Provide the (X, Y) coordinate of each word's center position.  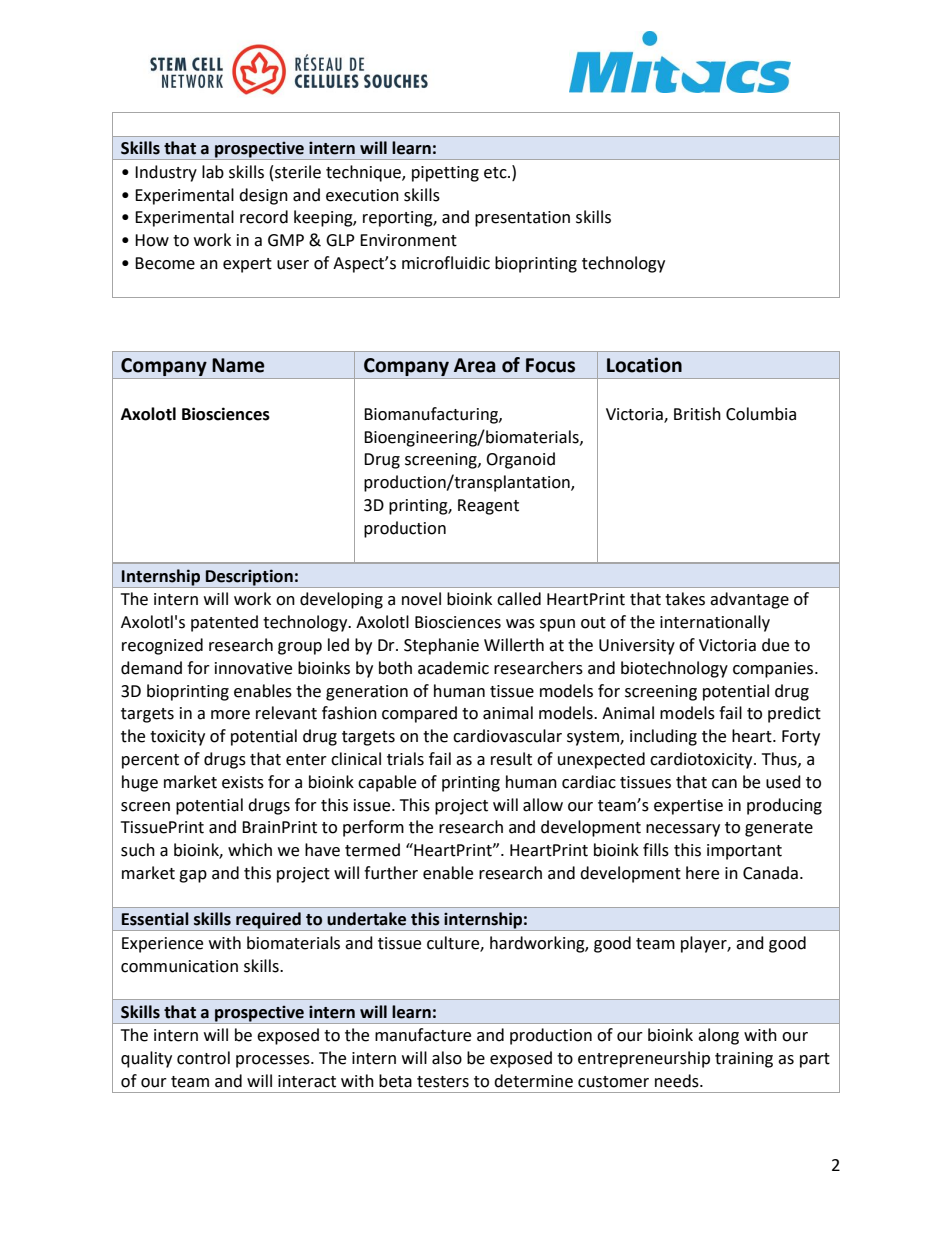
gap (193, 876)
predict (794, 714)
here (702, 873)
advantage (749, 600)
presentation (522, 219)
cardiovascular (507, 736)
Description (249, 577)
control (203, 1058)
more (230, 715)
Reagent (488, 507)
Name (238, 365)
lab (213, 172)
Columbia (761, 414)
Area (474, 365)
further (391, 873)
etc (496, 173)
